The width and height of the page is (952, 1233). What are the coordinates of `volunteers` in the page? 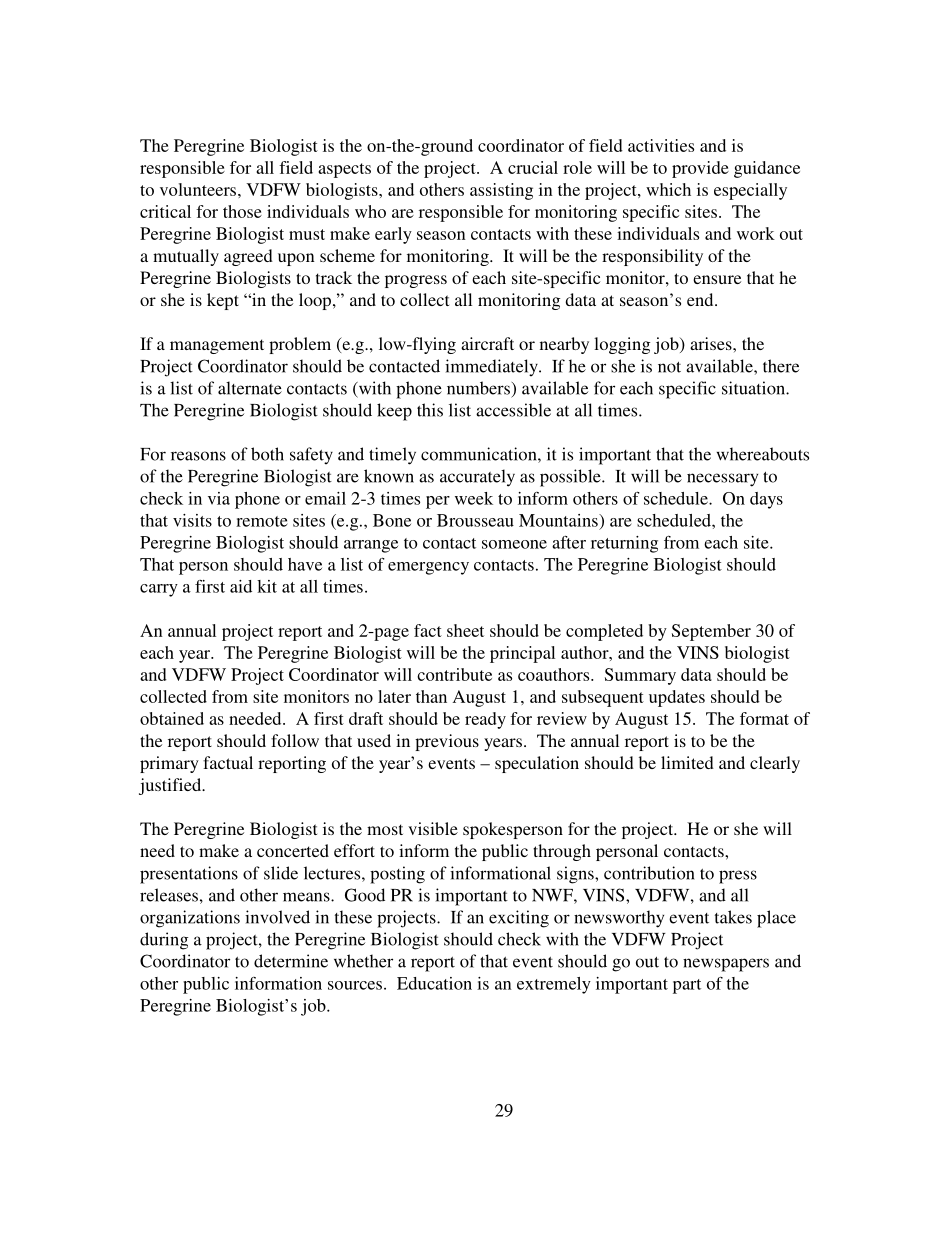 It's located at (199, 189).
